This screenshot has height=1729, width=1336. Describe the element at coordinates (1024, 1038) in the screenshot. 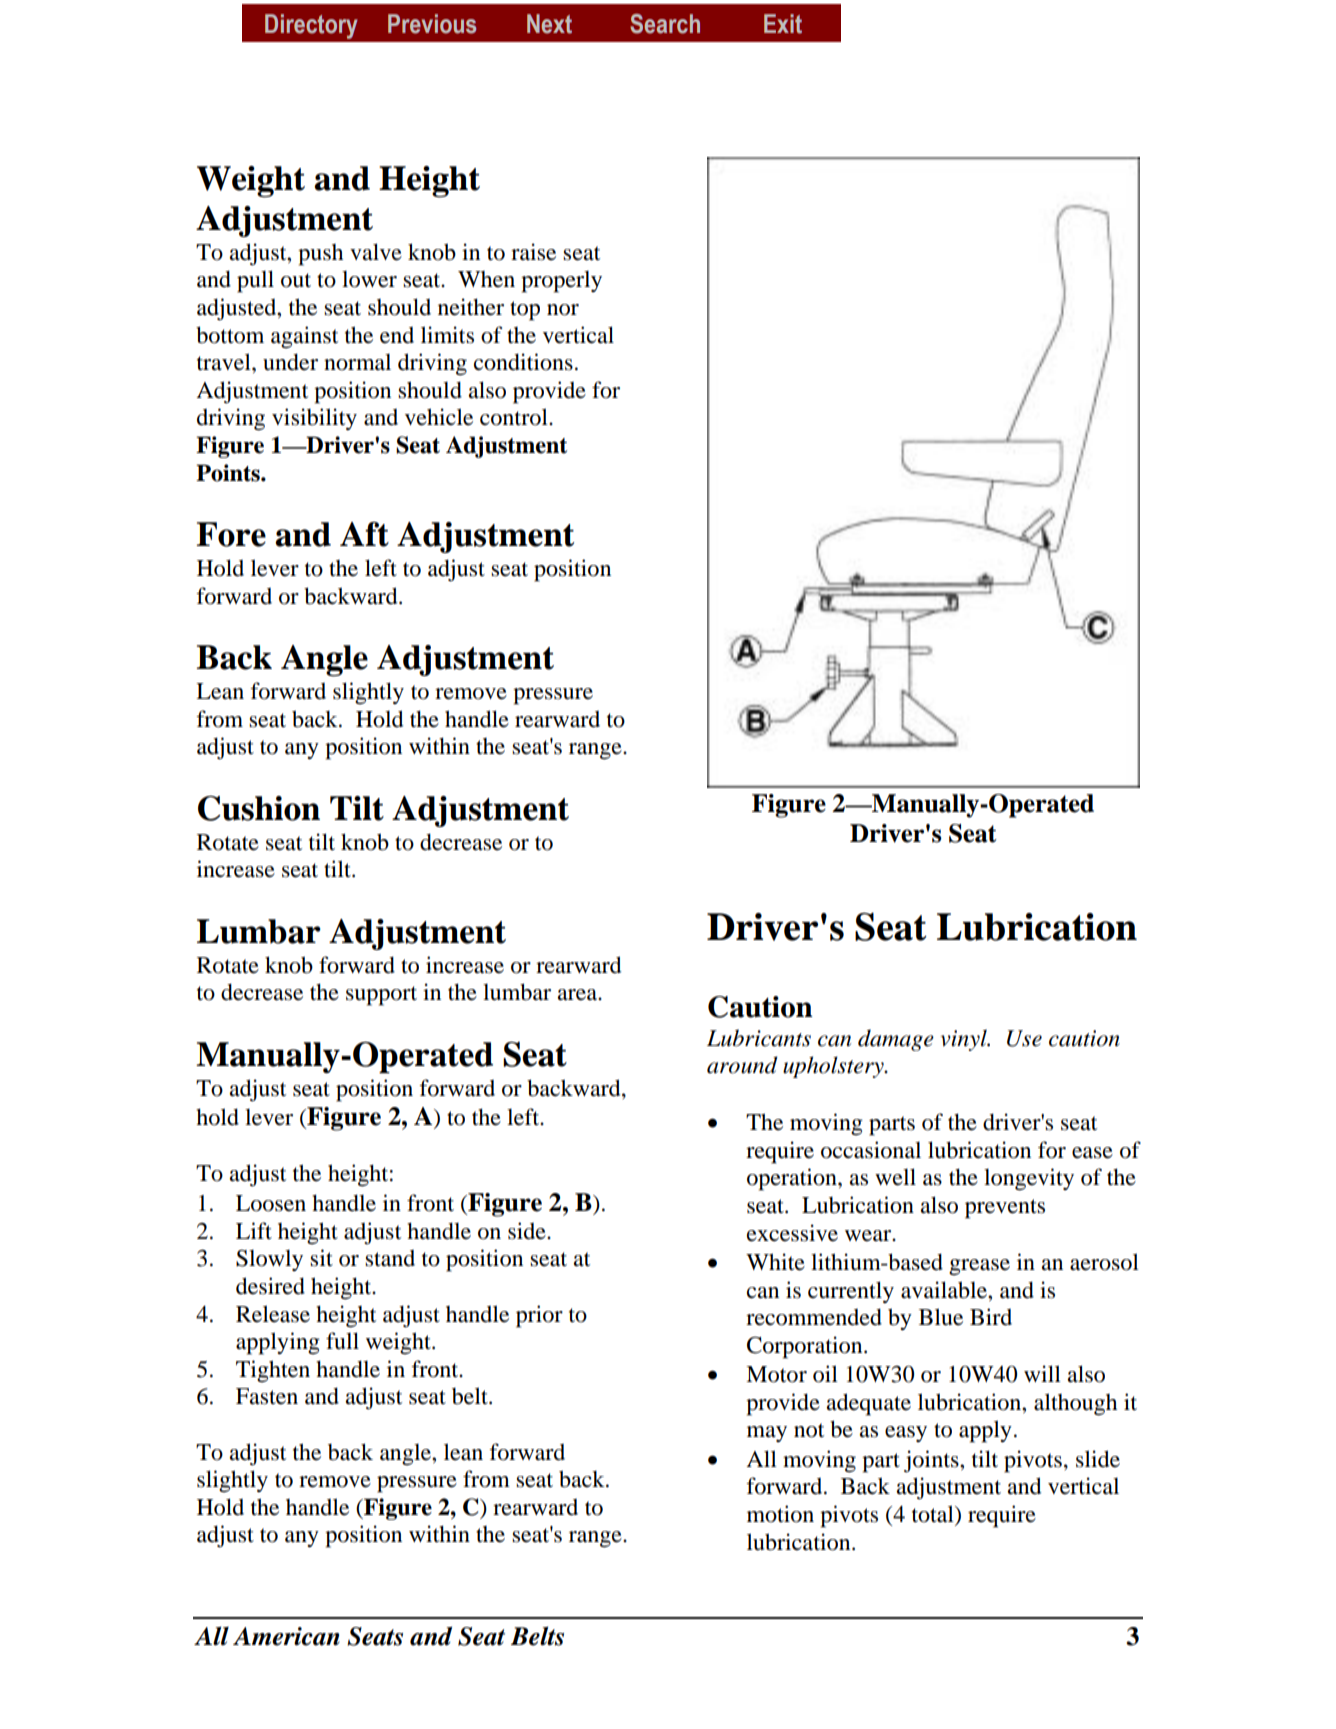

I see `Use` at that location.
